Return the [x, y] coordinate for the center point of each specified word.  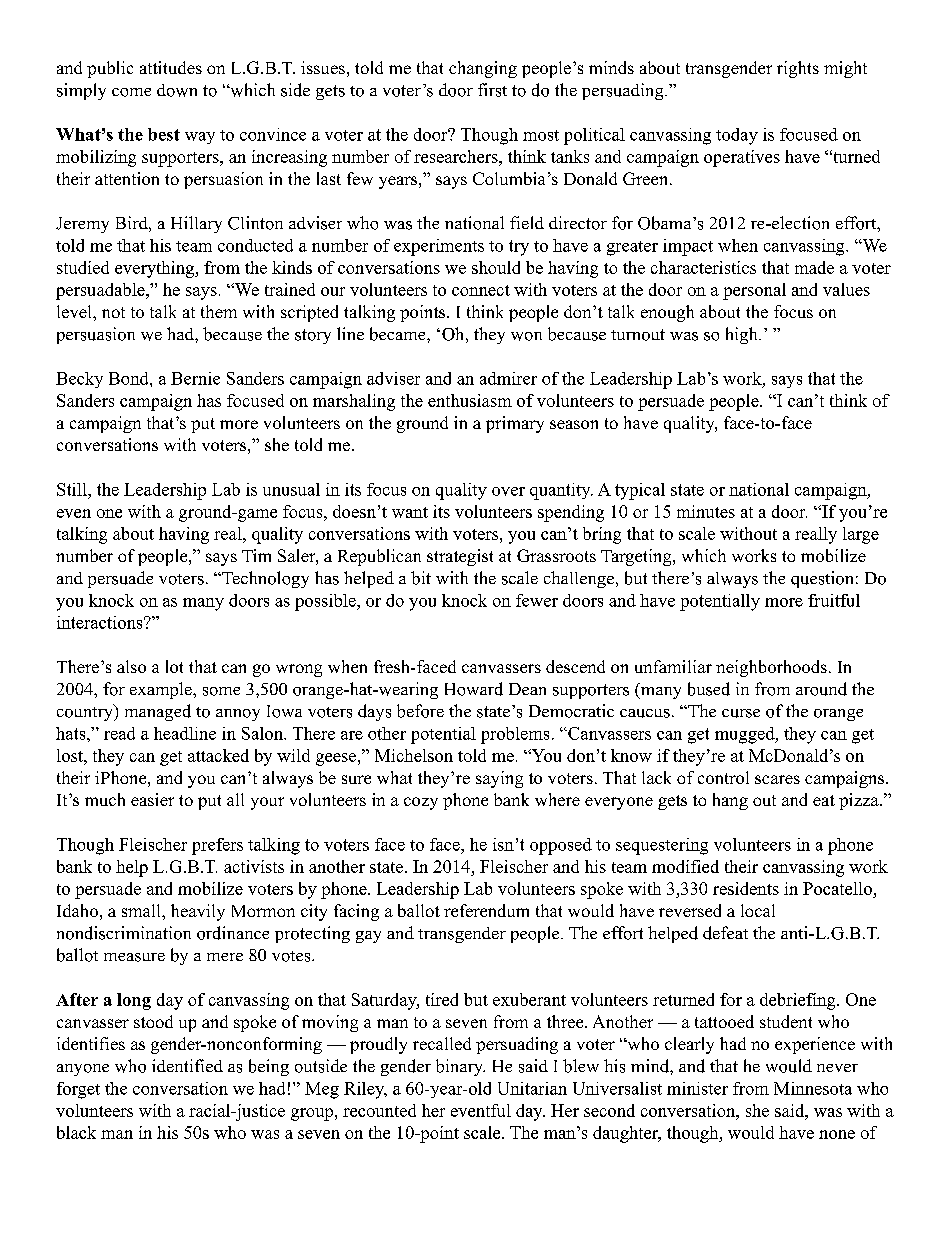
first [492, 90]
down [177, 90]
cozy [421, 803]
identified [187, 1065]
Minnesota [813, 1088]
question [822, 579]
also [131, 666]
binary [460, 1067]
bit [421, 578]
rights [798, 69]
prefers [217, 846]
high [743, 335]
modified [685, 866]
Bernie [195, 378]
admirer [508, 378]
